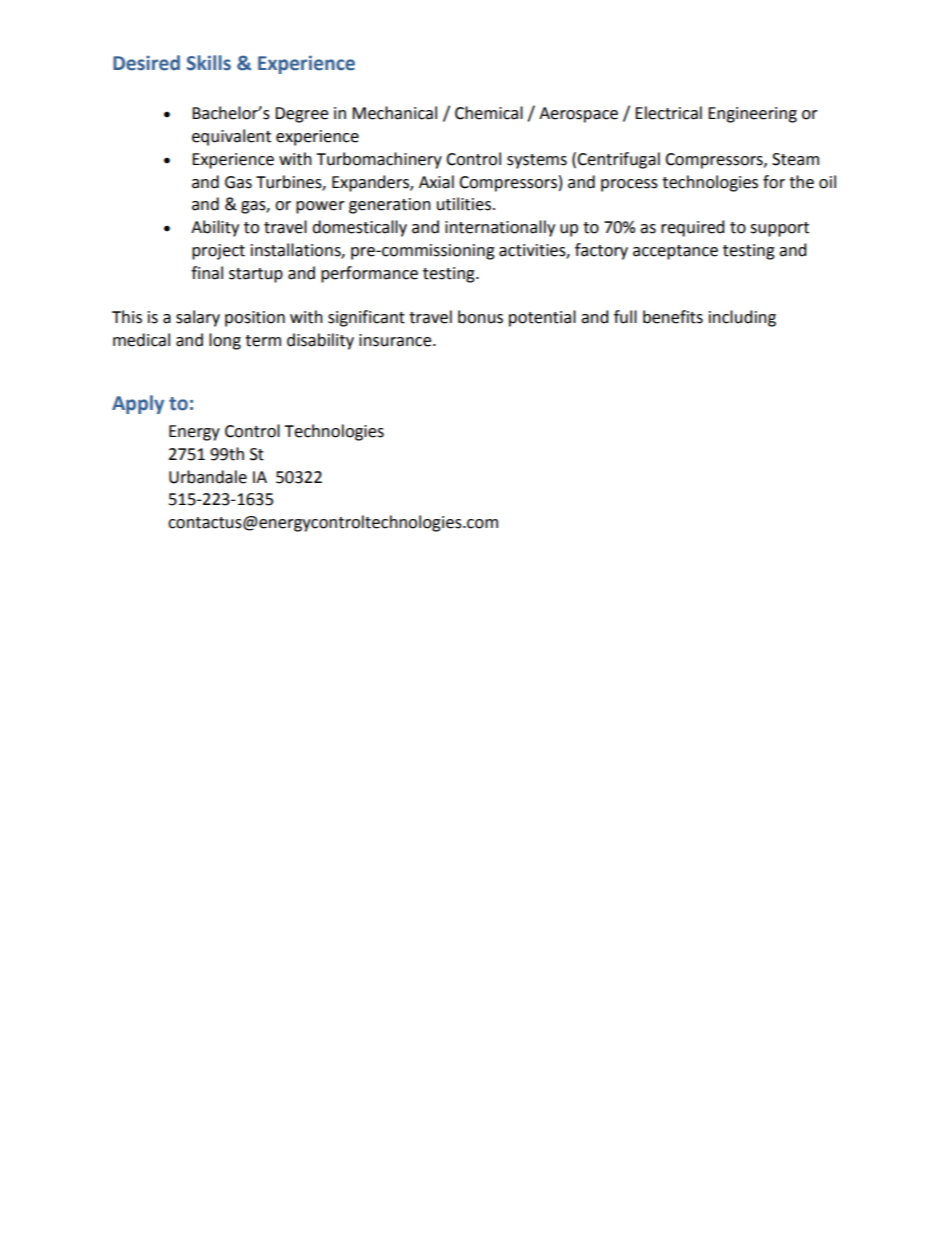  What do you see at coordinates (795, 159) in the screenshot?
I see `Steam` at bounding box center [795, 159].
